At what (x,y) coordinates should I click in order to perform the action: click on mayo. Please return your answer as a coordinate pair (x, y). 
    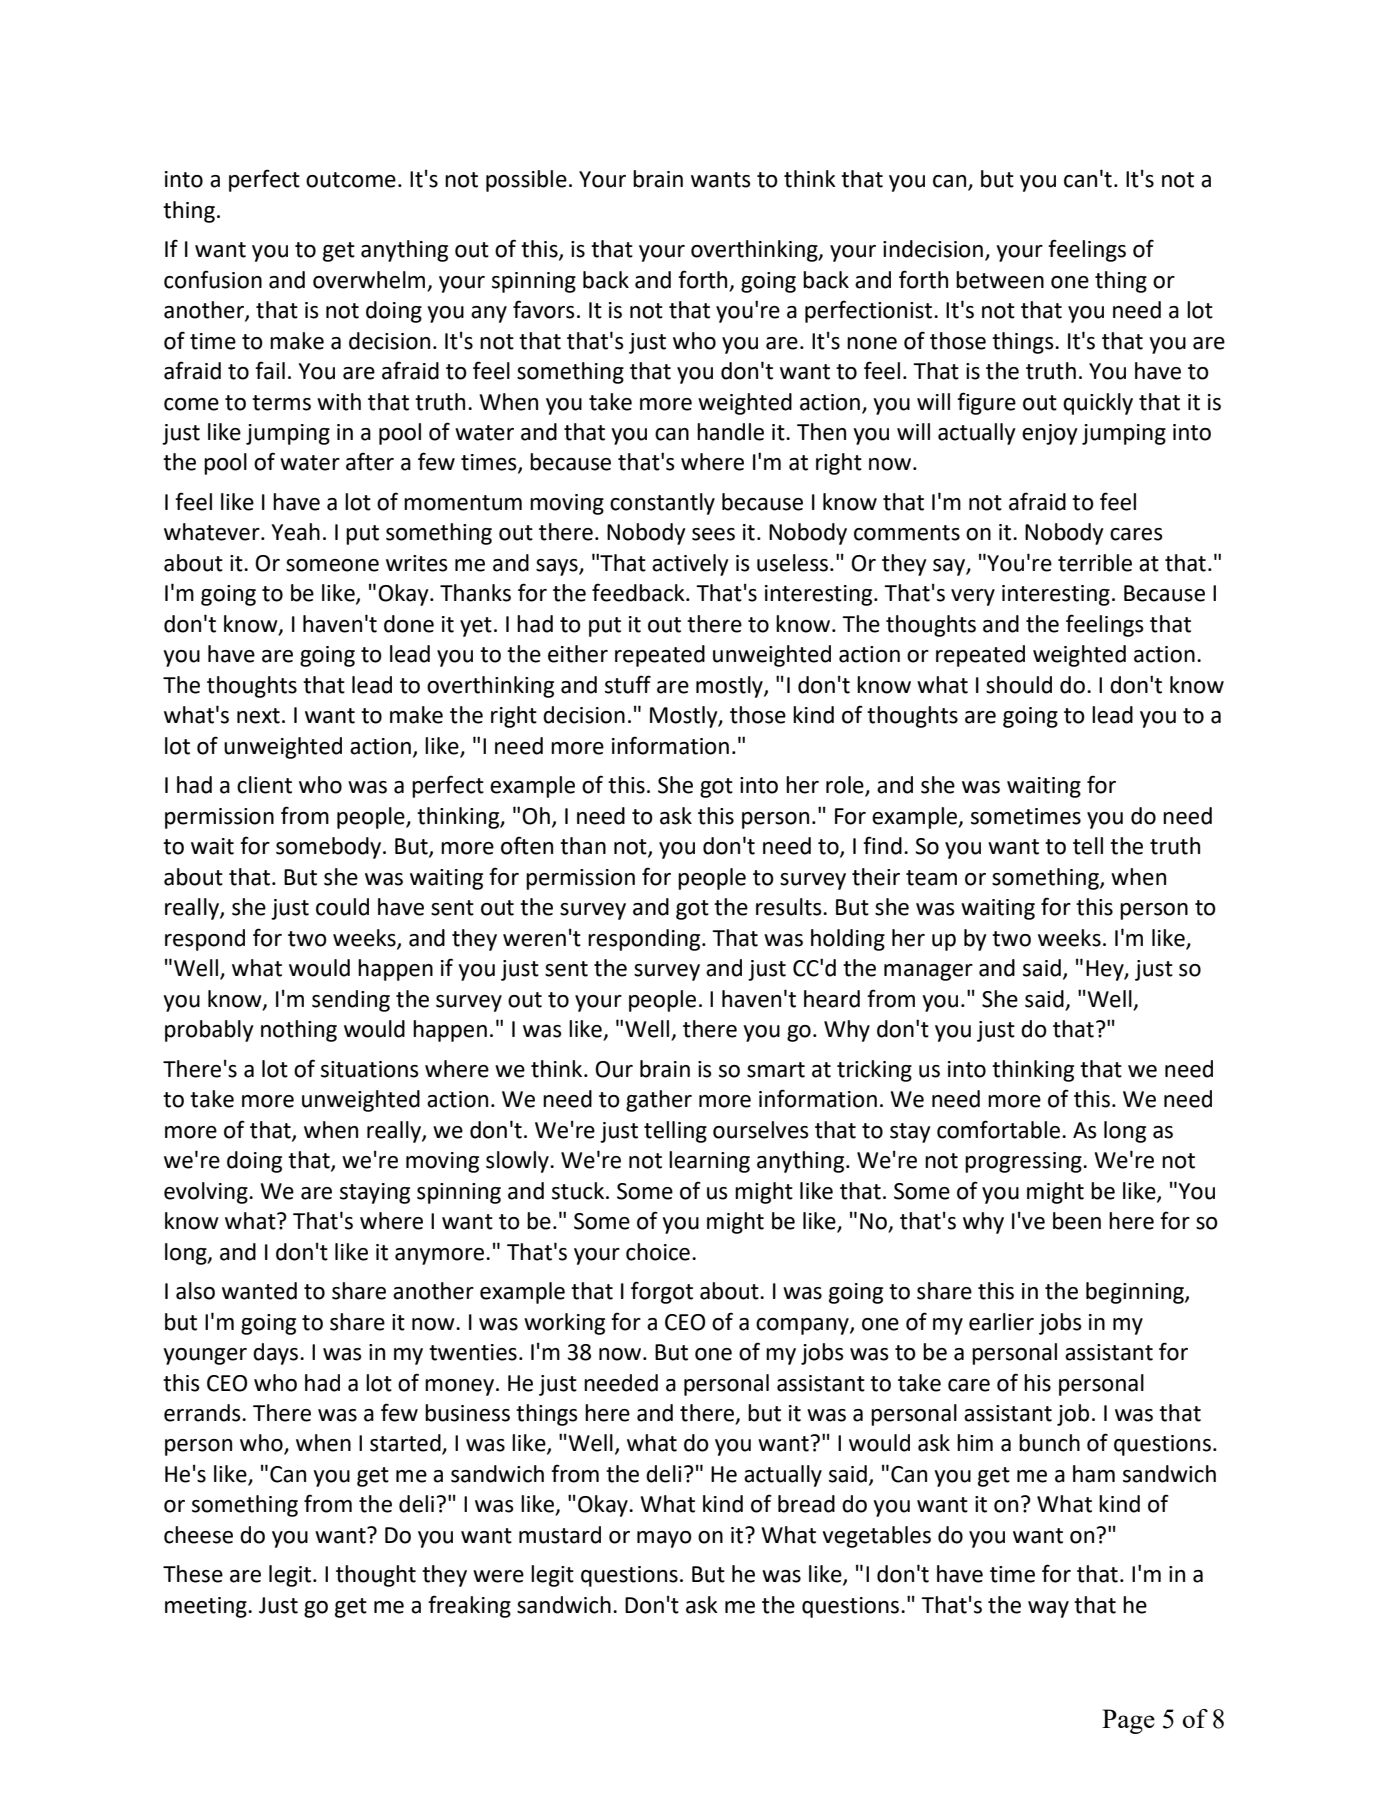
    Looking at the image, I should click on (664, 1539).
